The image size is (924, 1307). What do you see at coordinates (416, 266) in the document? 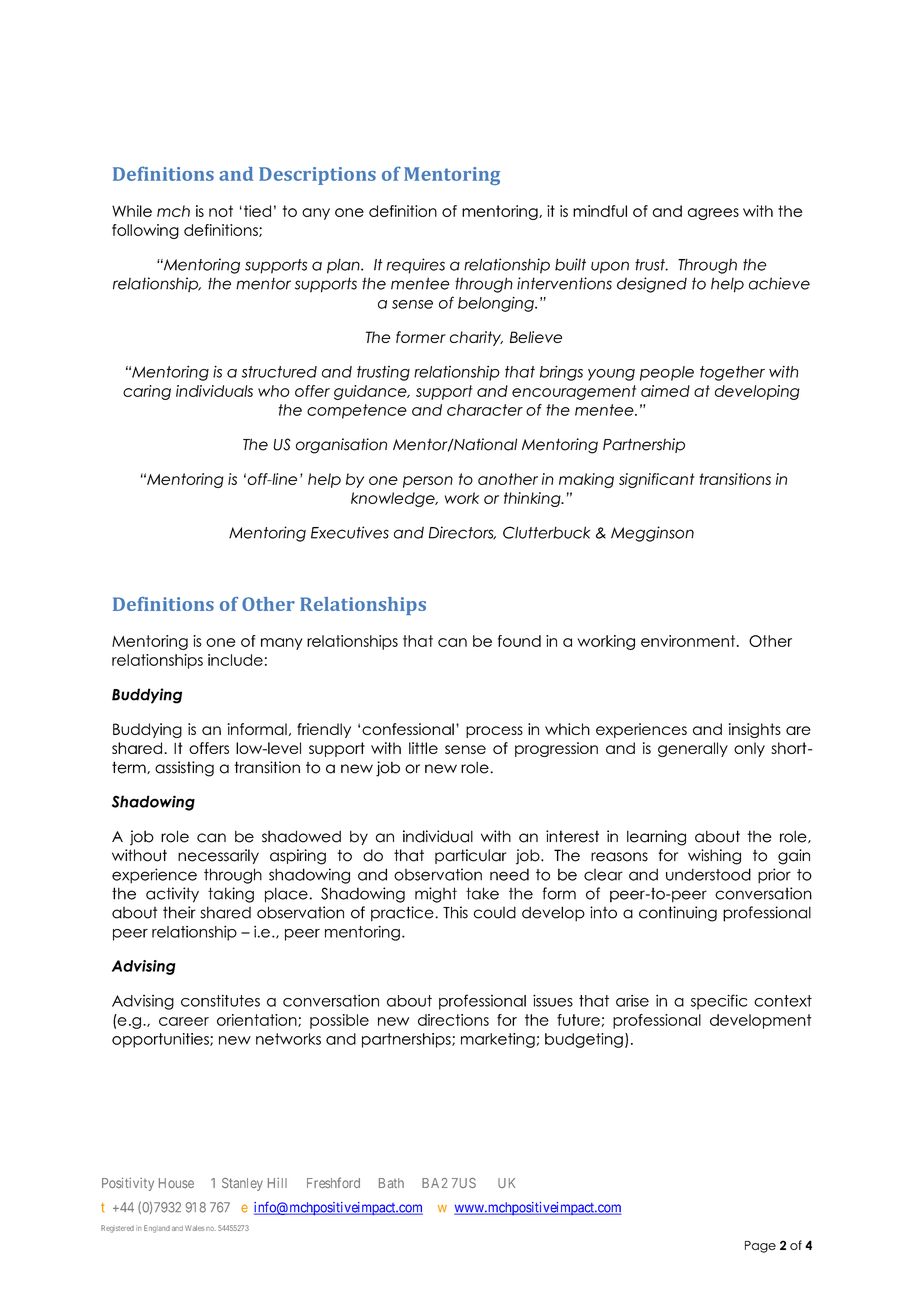
I see `requires` at bounding box center [416, 266].
